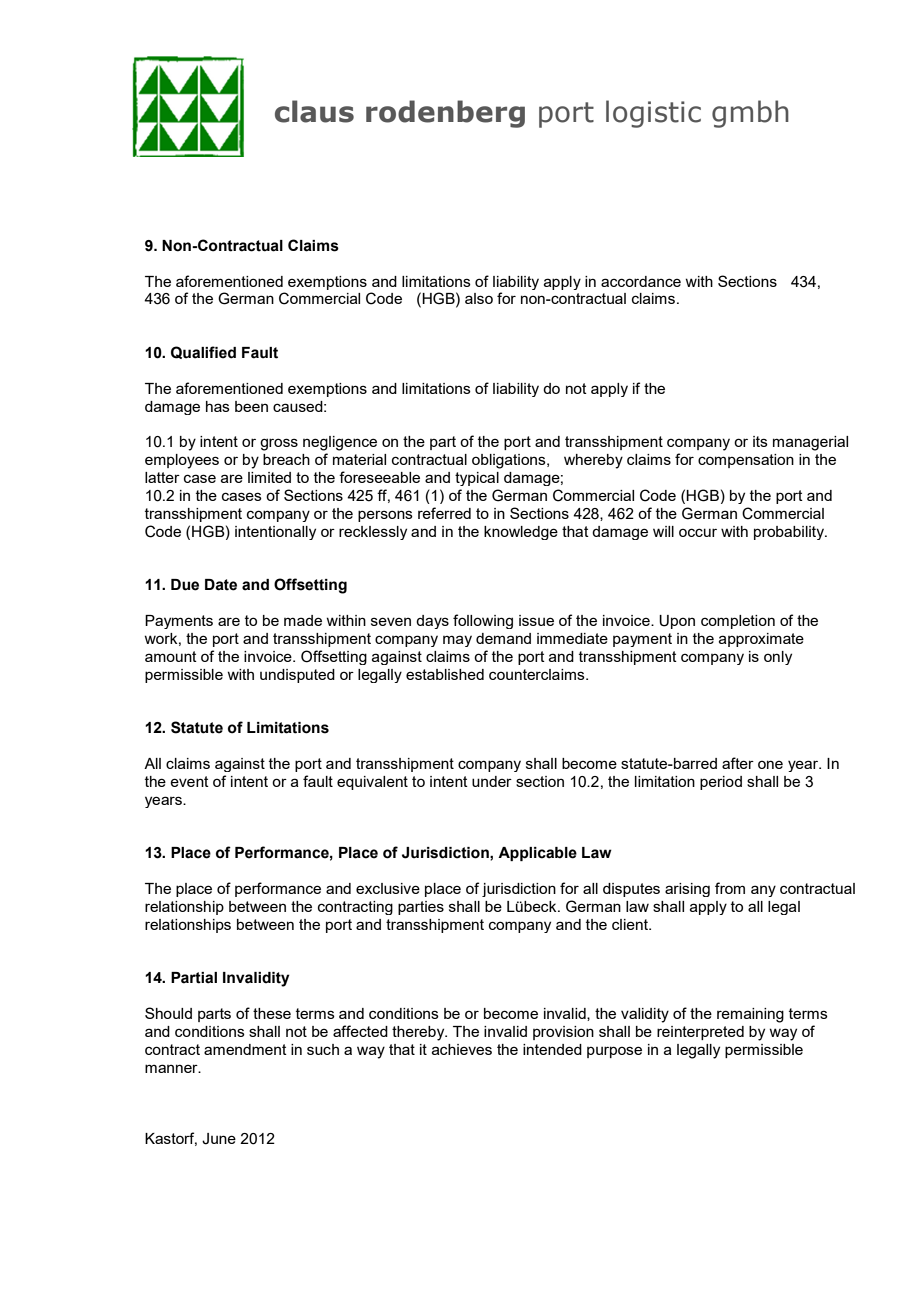 The height and width of the screenshot is (1308, 924). What do you see at coordinates (641, 281) in the screenshot?
I see `accordance` at bounding box center [641, 281].
